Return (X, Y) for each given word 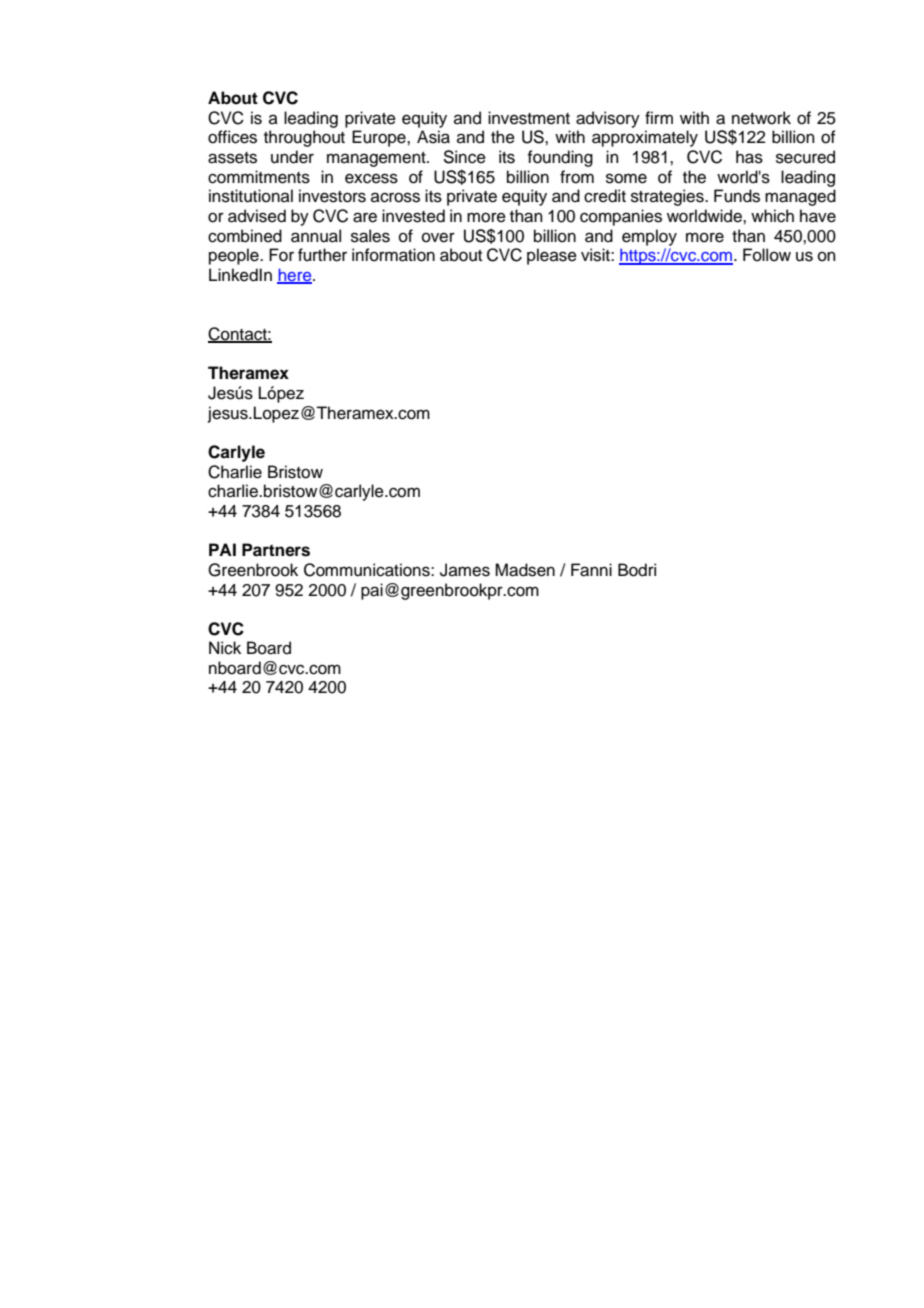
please (552, 256)
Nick (225, 648)
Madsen (525, 570)
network (761, 118)
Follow (767, 255)
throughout (304, 138)
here (295, 276)
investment (529, 118)
